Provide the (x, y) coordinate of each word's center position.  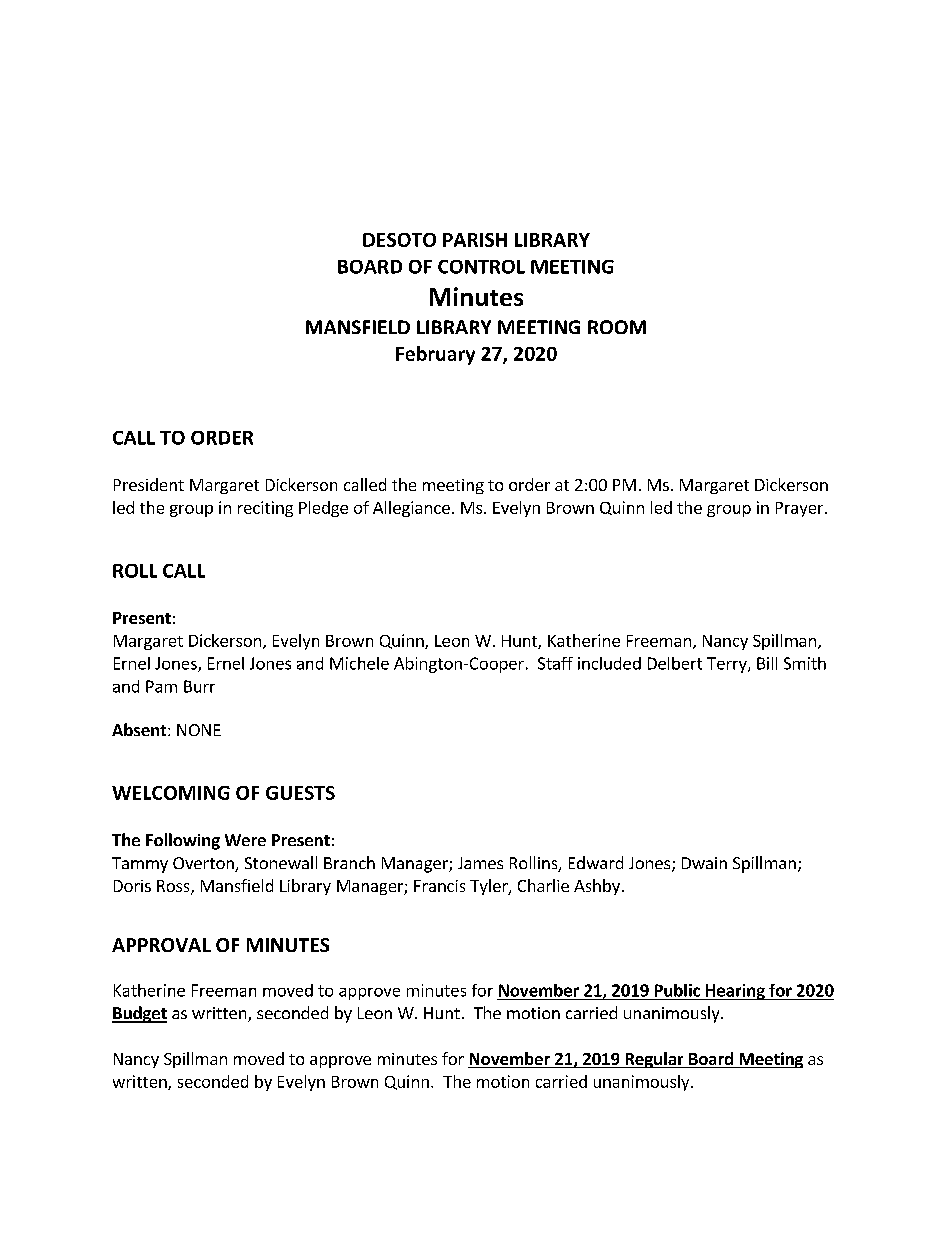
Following (183, 841)
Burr (199, 686)
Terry (728, 665)
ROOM (617, 327)
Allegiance (411, 509)
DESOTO (399, 240)
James (480, 863)
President (149, 484)
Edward (596, 862)
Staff (555, 663)
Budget (139, 1014)
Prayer (801, 509)
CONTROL (481, 267)
